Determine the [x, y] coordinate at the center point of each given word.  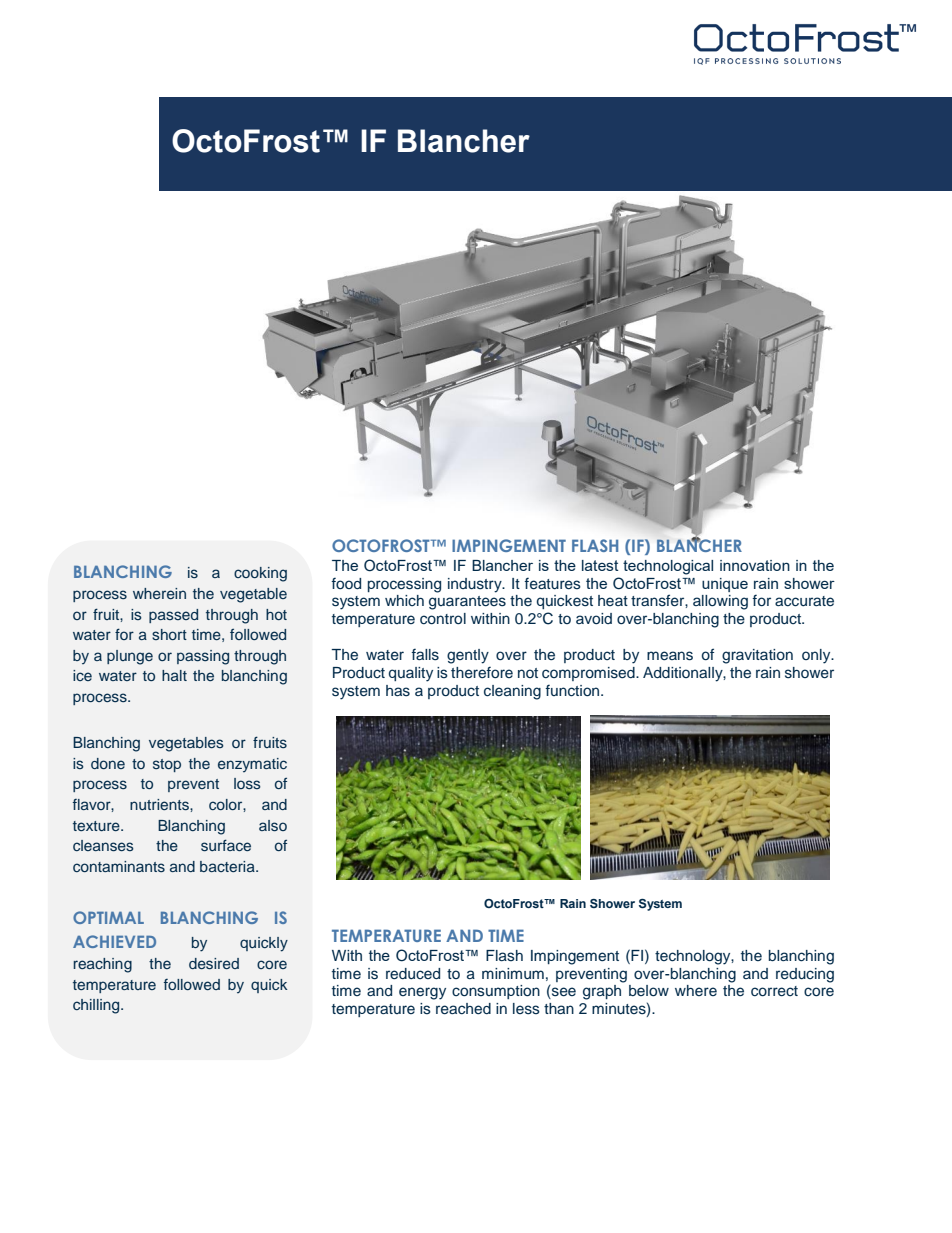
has [398, 691]
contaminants [119, 866]
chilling [97, 1006]
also [273, 826]
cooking [260, 574]
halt [174, 675]
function [573, 691]
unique [725, 585]
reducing [805, 975]
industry [476, 585]
